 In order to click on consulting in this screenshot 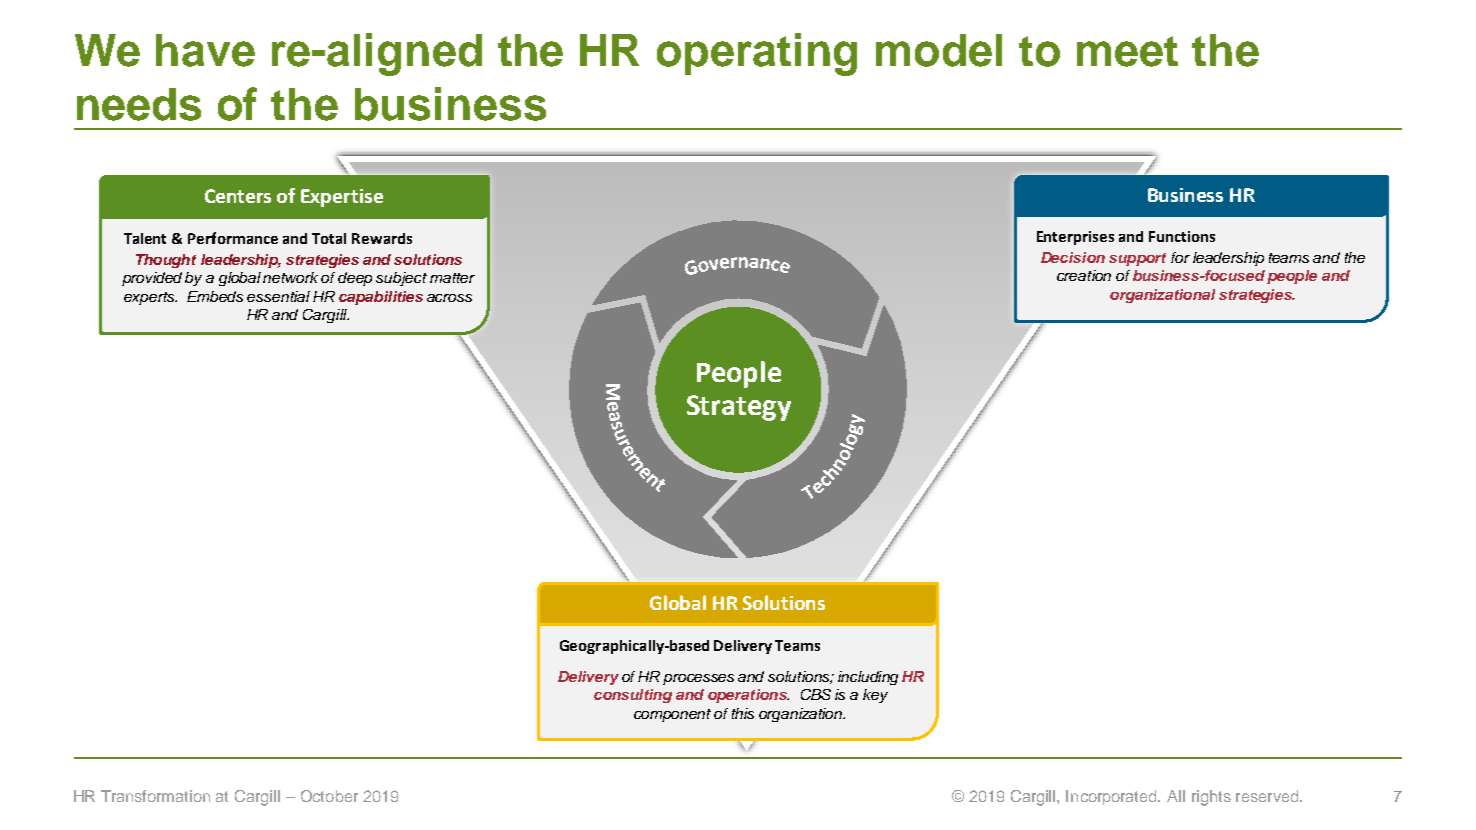, I will do `click(633, 696)`.
